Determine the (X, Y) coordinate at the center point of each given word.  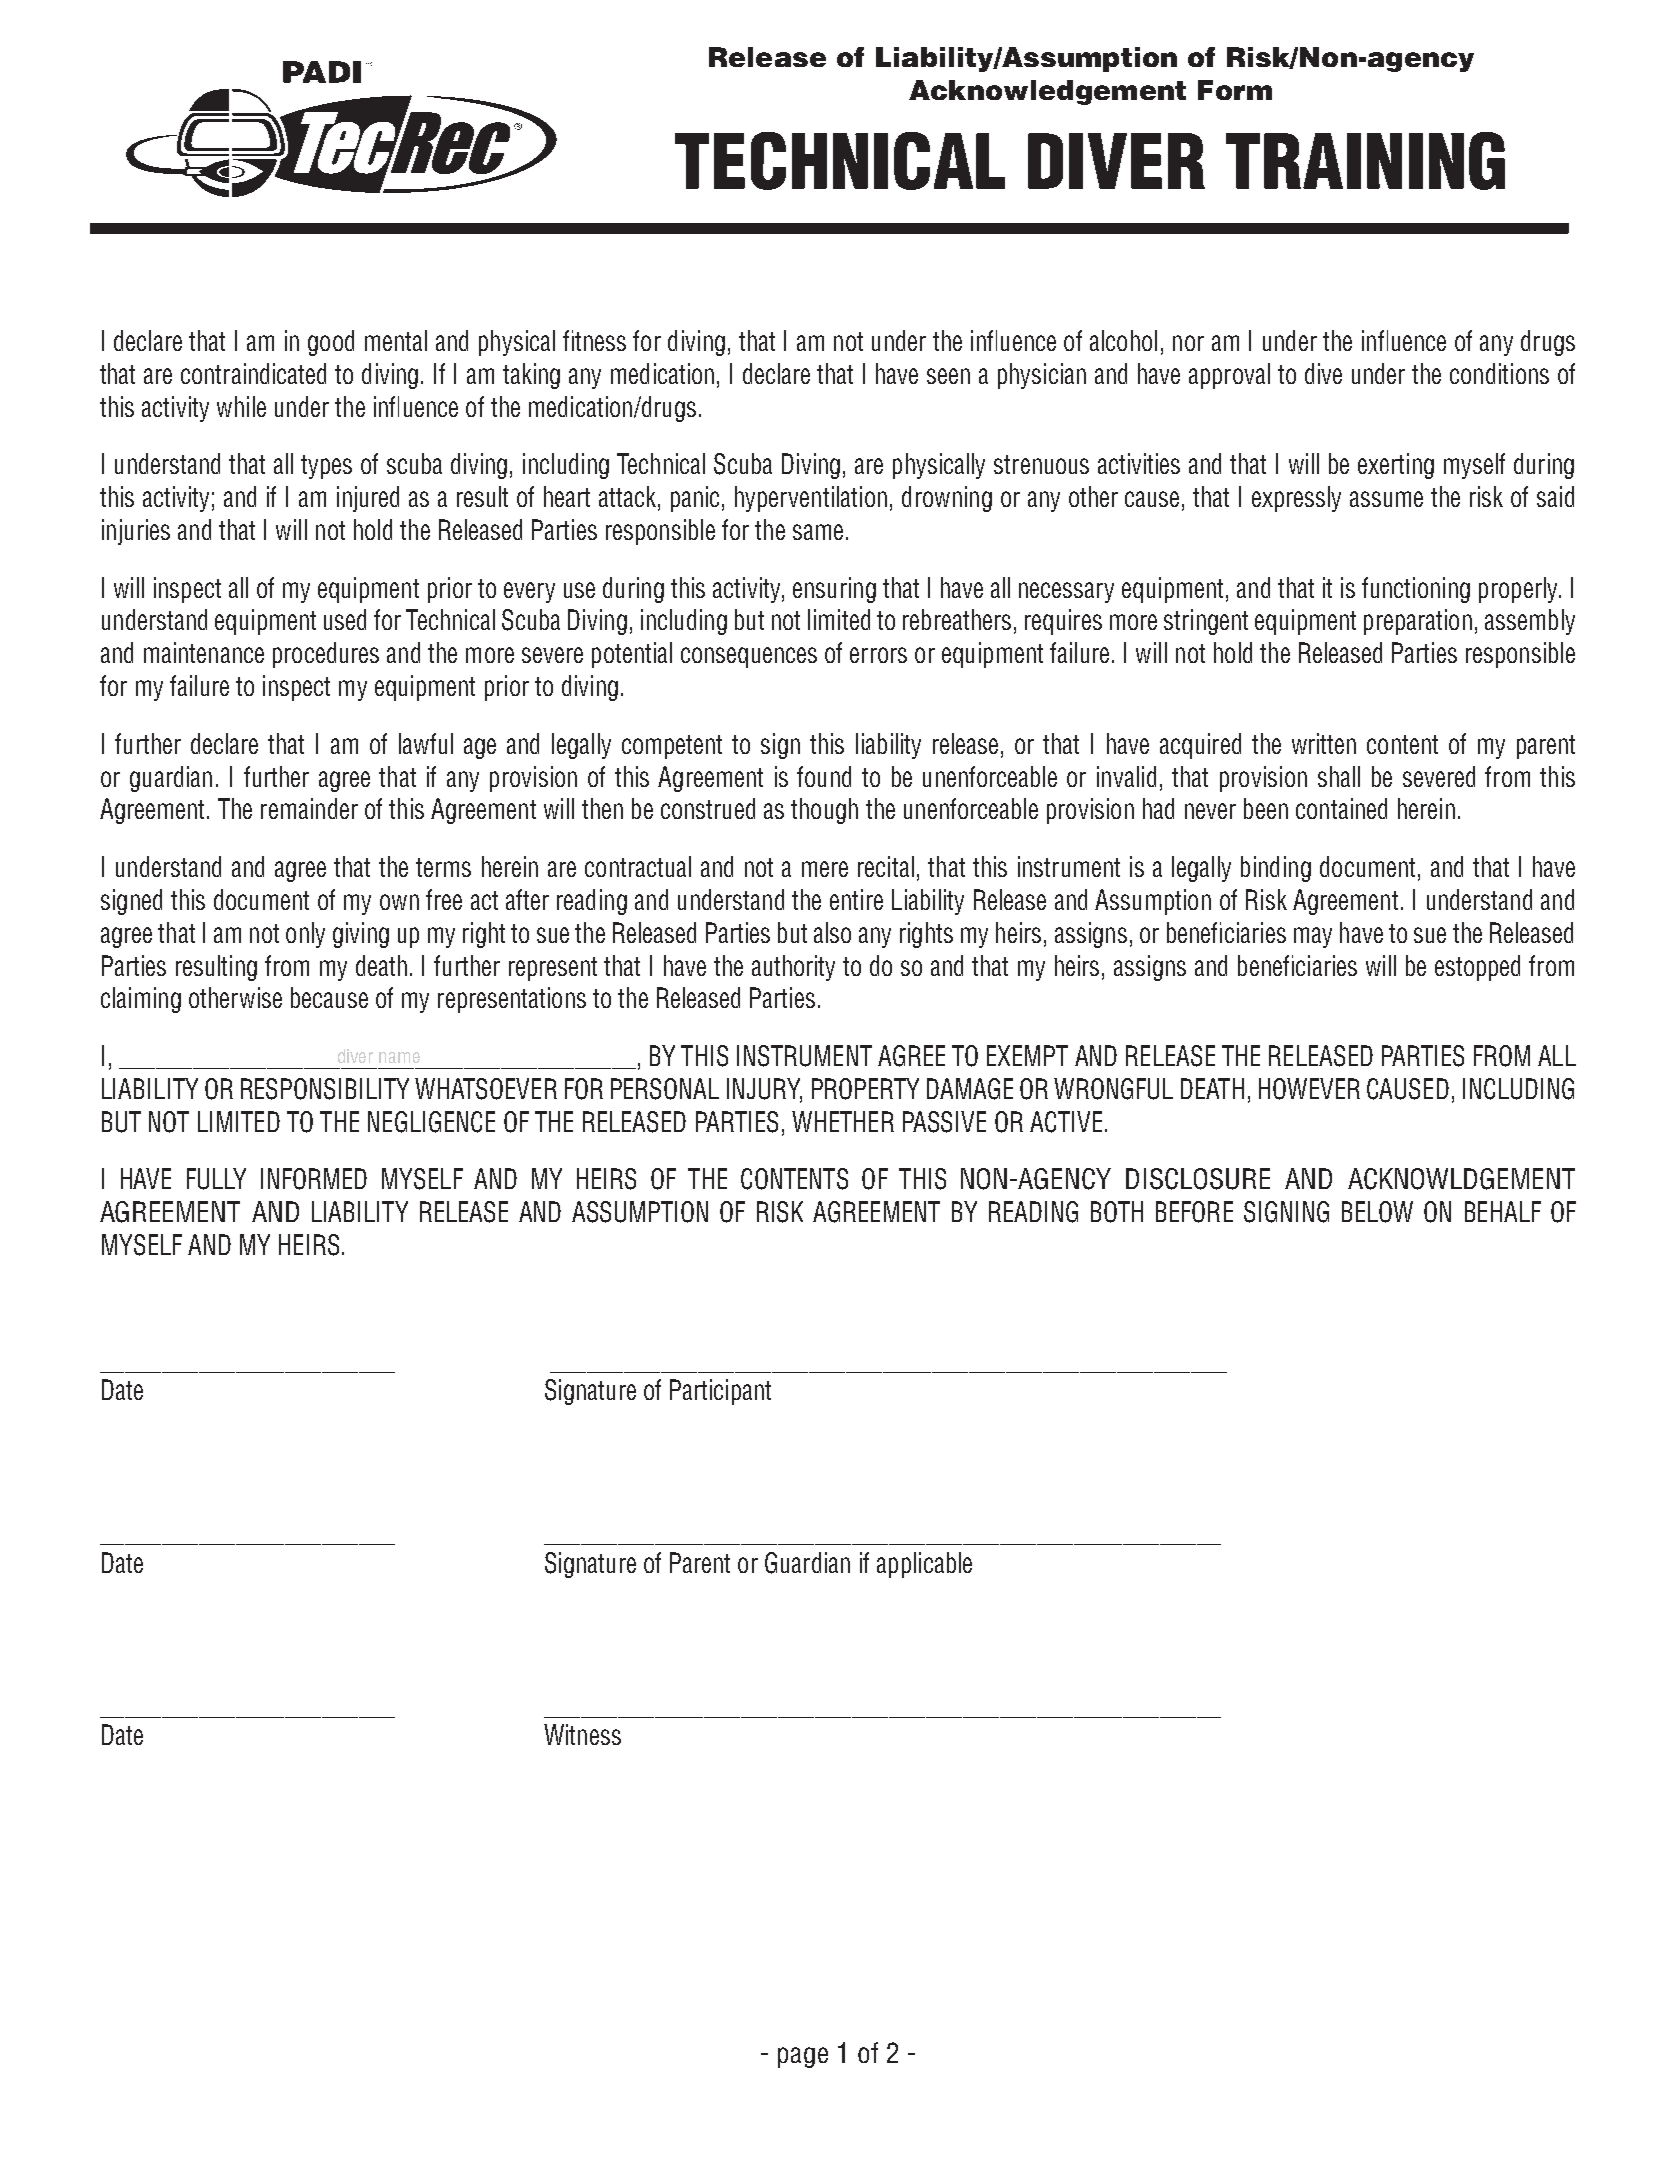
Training (1365, 161)
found (824, 776)
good (331, 343)
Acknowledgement (1047, 92)
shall (1339, 776)
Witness (582, 1734)
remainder (309, 808)
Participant (720, 1392)
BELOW (1377, 1212)
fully (216, 1179)
